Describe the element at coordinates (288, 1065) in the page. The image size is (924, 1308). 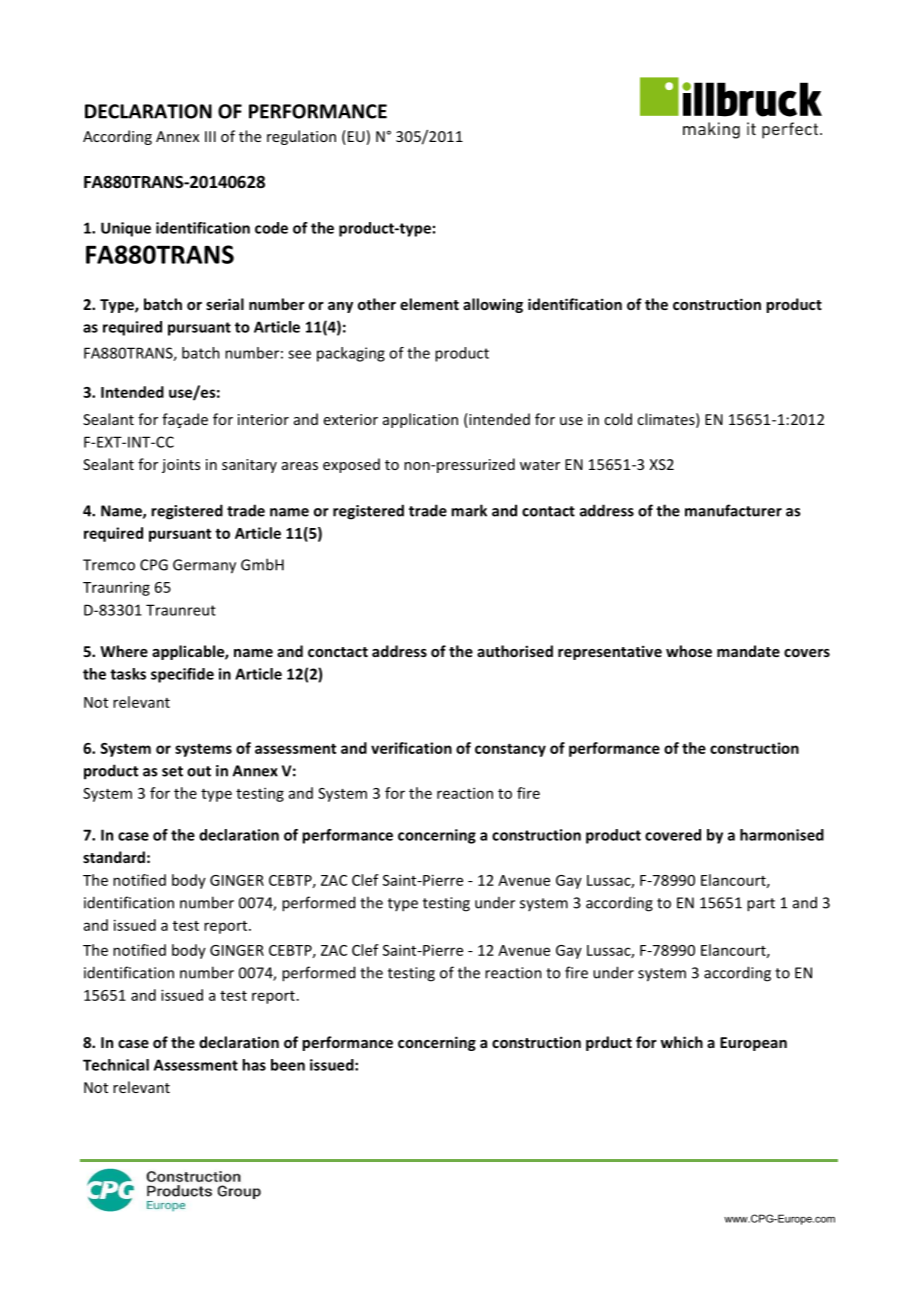
I see `been` at that location.
